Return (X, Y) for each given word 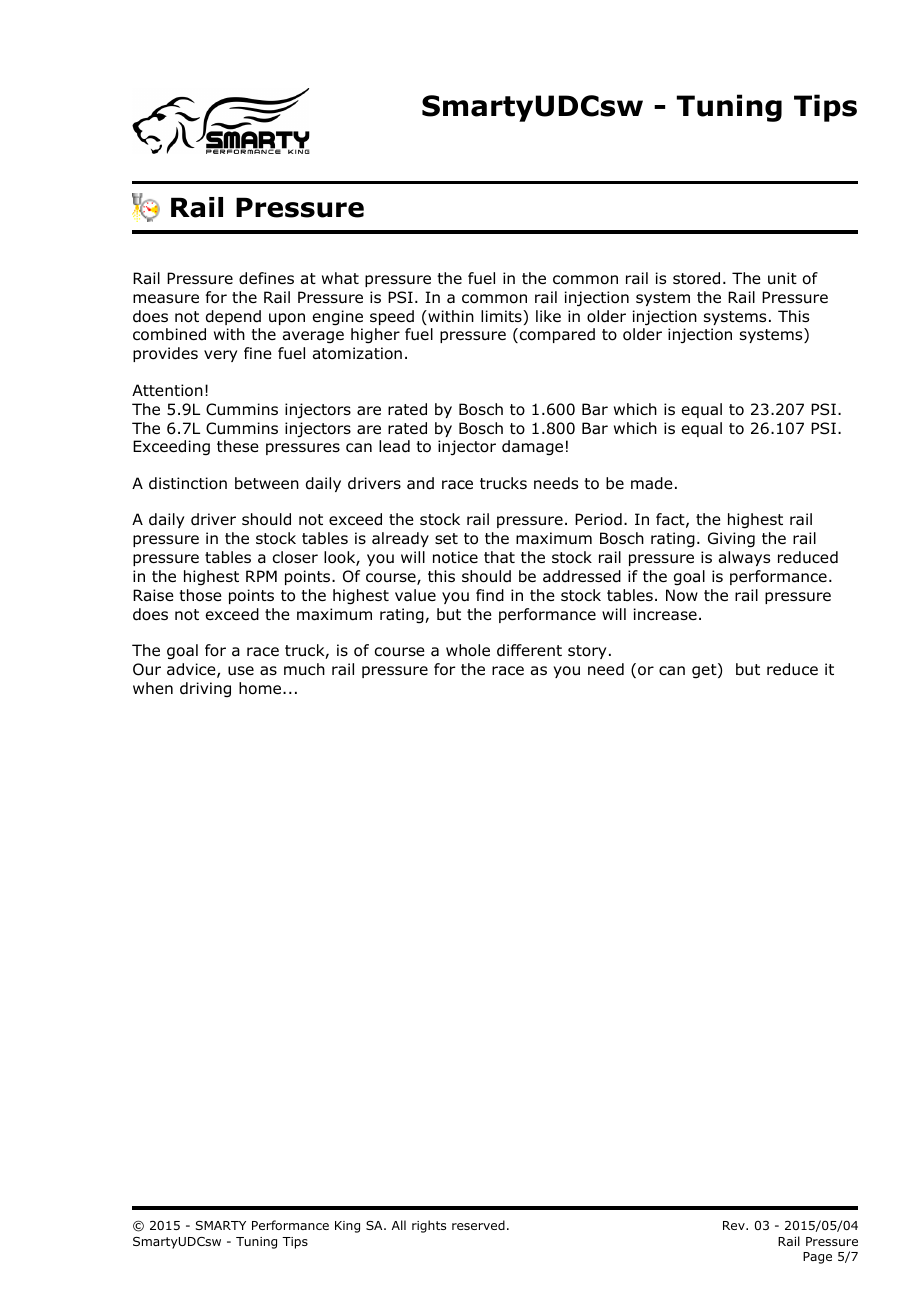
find (490, 595)
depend (233, 317)
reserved (478, 1225)
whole (468, 650)
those (200, 595)
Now (682, 595)
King (347, 1227)
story (587, 652)
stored (696, 278)
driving (205, 689)
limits (502, 316)
